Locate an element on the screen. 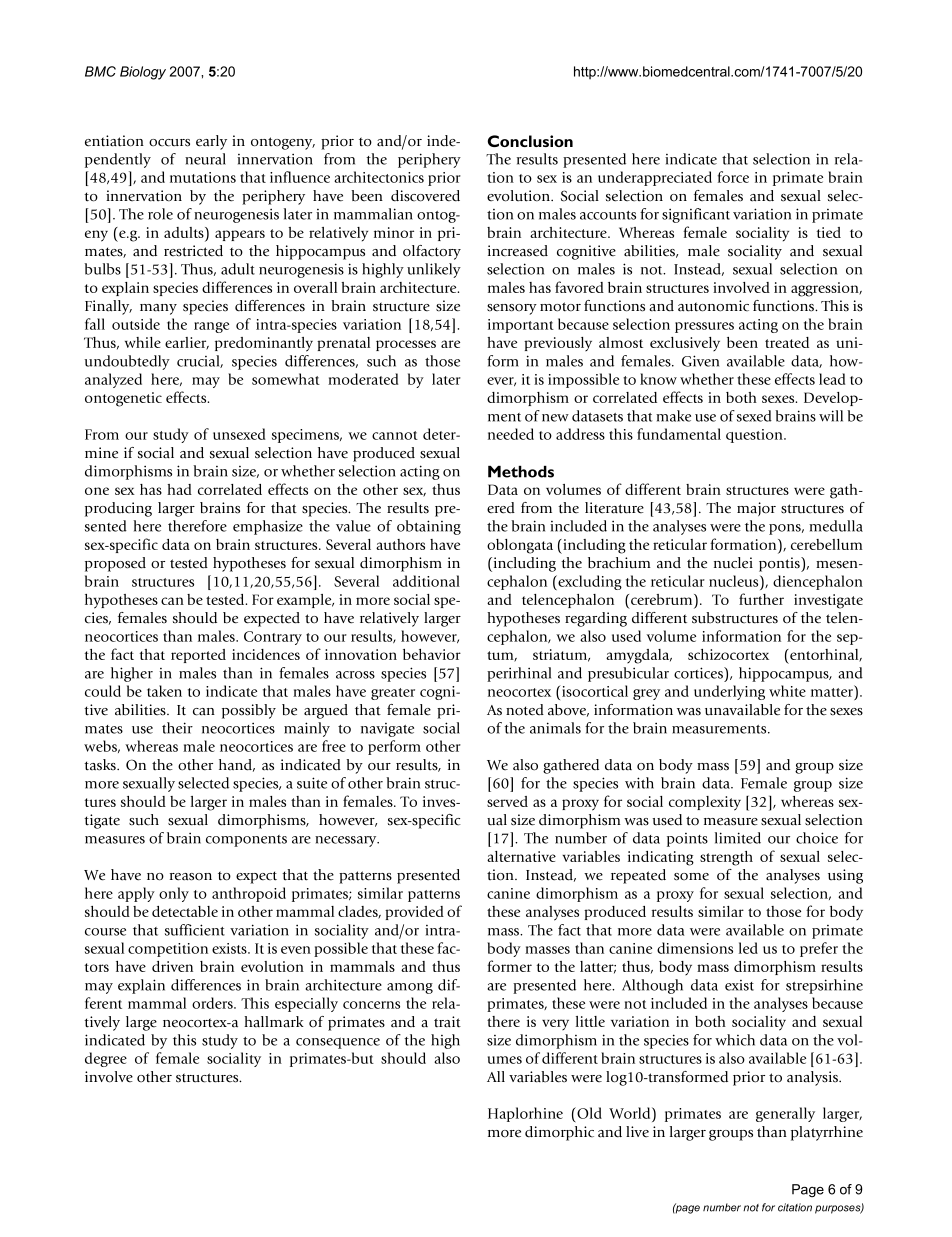  occurs is located at coordinates (169, 143).
